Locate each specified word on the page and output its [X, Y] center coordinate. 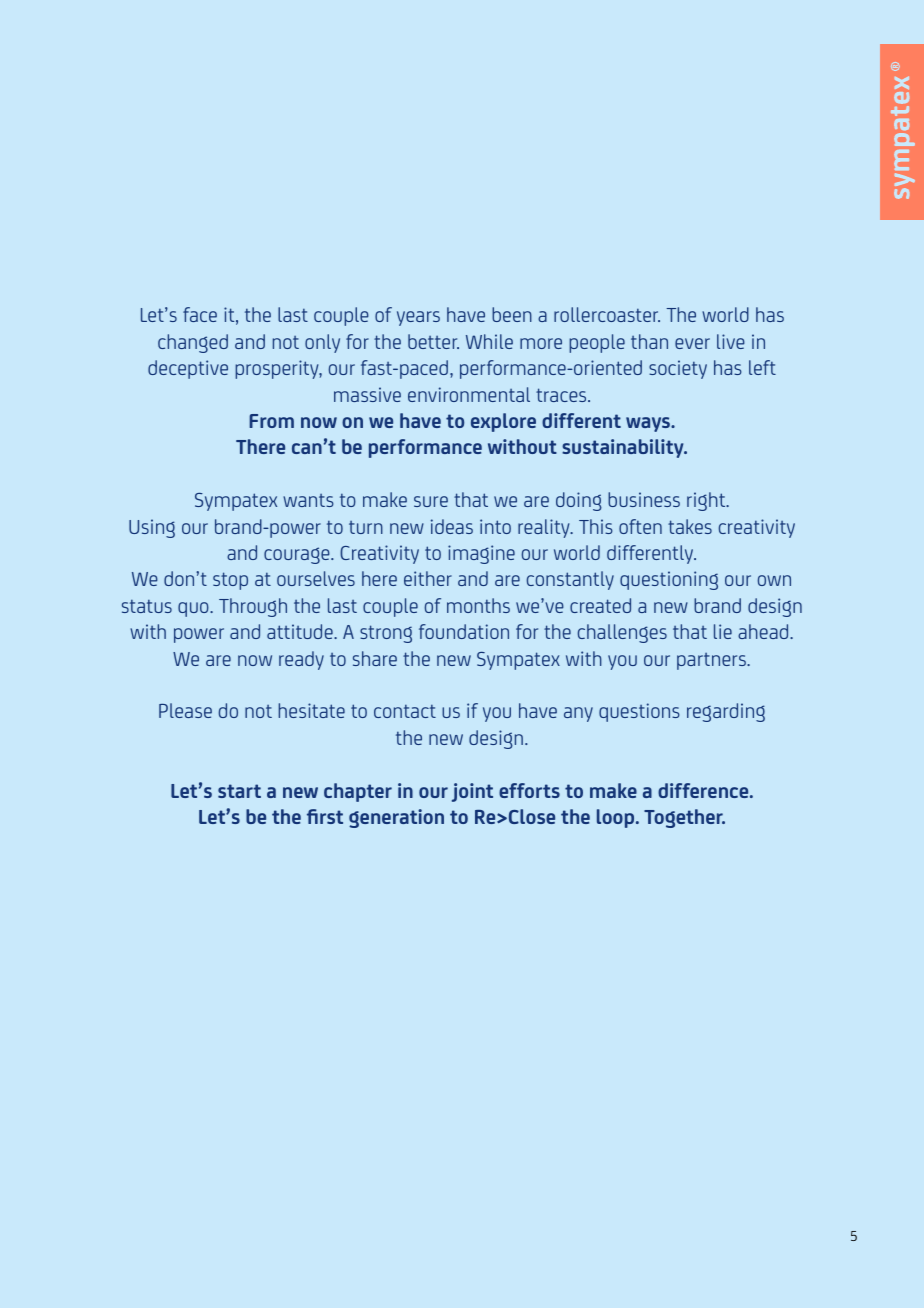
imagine [481, 554]
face [200, 314]
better [433, 341]
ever [692, 343]
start [239, 791]
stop [230, 581]
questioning [669, 580]
